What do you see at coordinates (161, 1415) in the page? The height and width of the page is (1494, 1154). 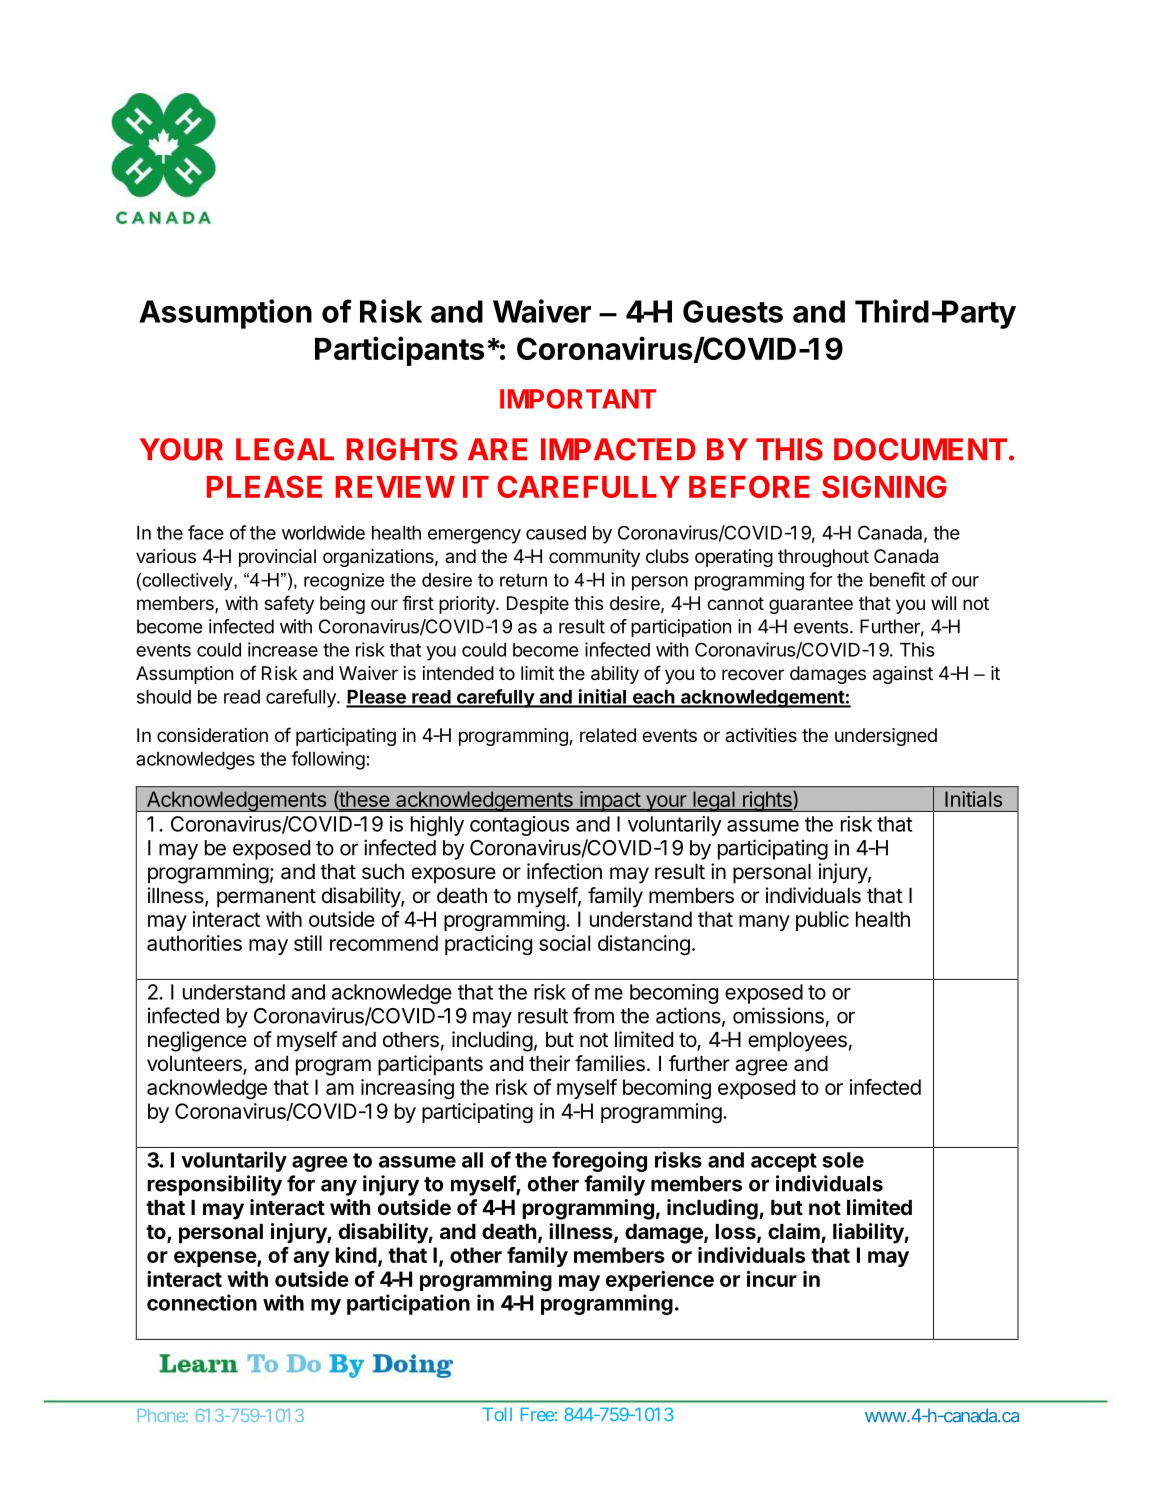 I see `Phone` at bounding box center [161, 1415].
